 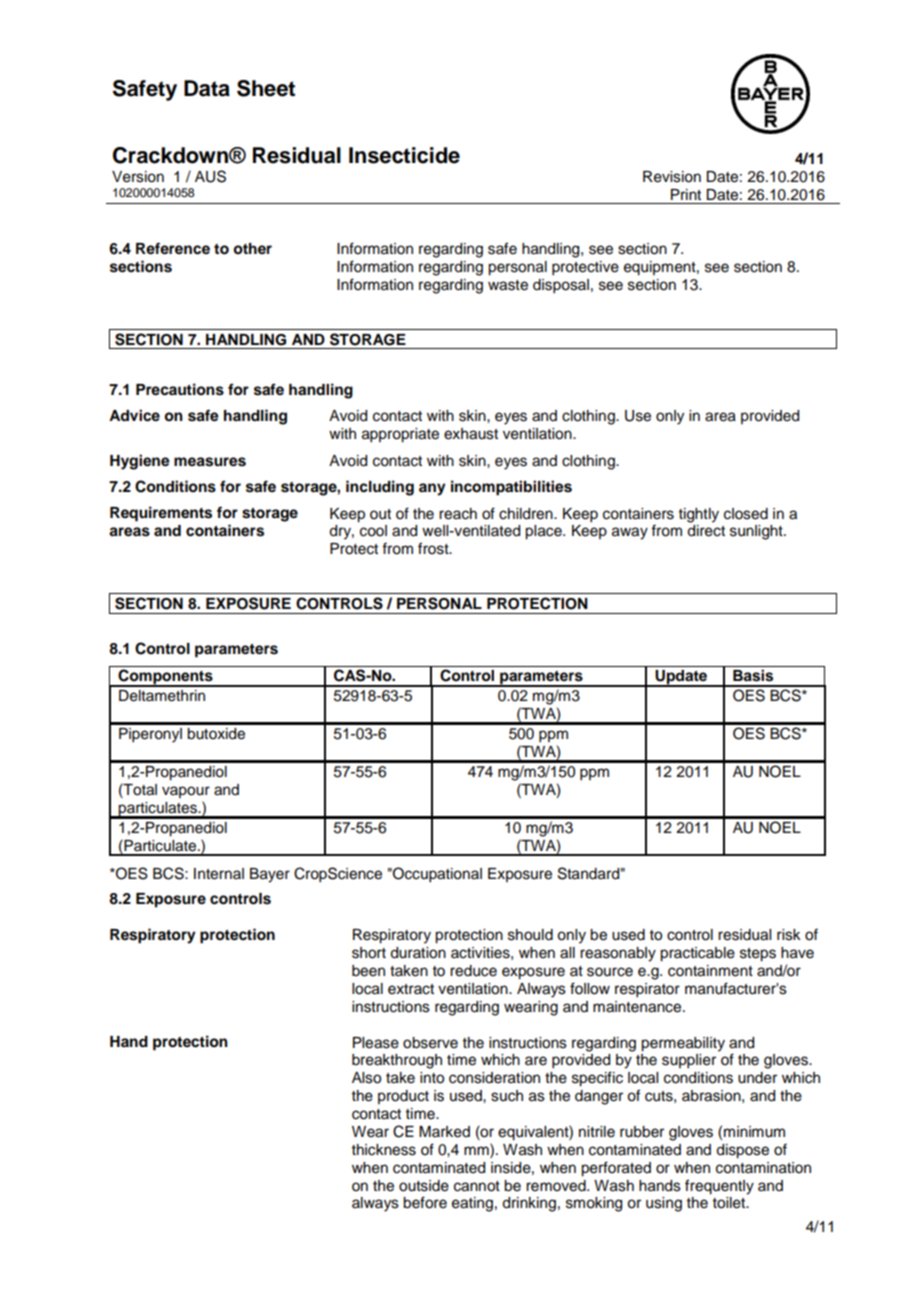 What do you see at coordinates (207, 88) in the screenshot?
I see `Data` at bounding box center [207, 88].
